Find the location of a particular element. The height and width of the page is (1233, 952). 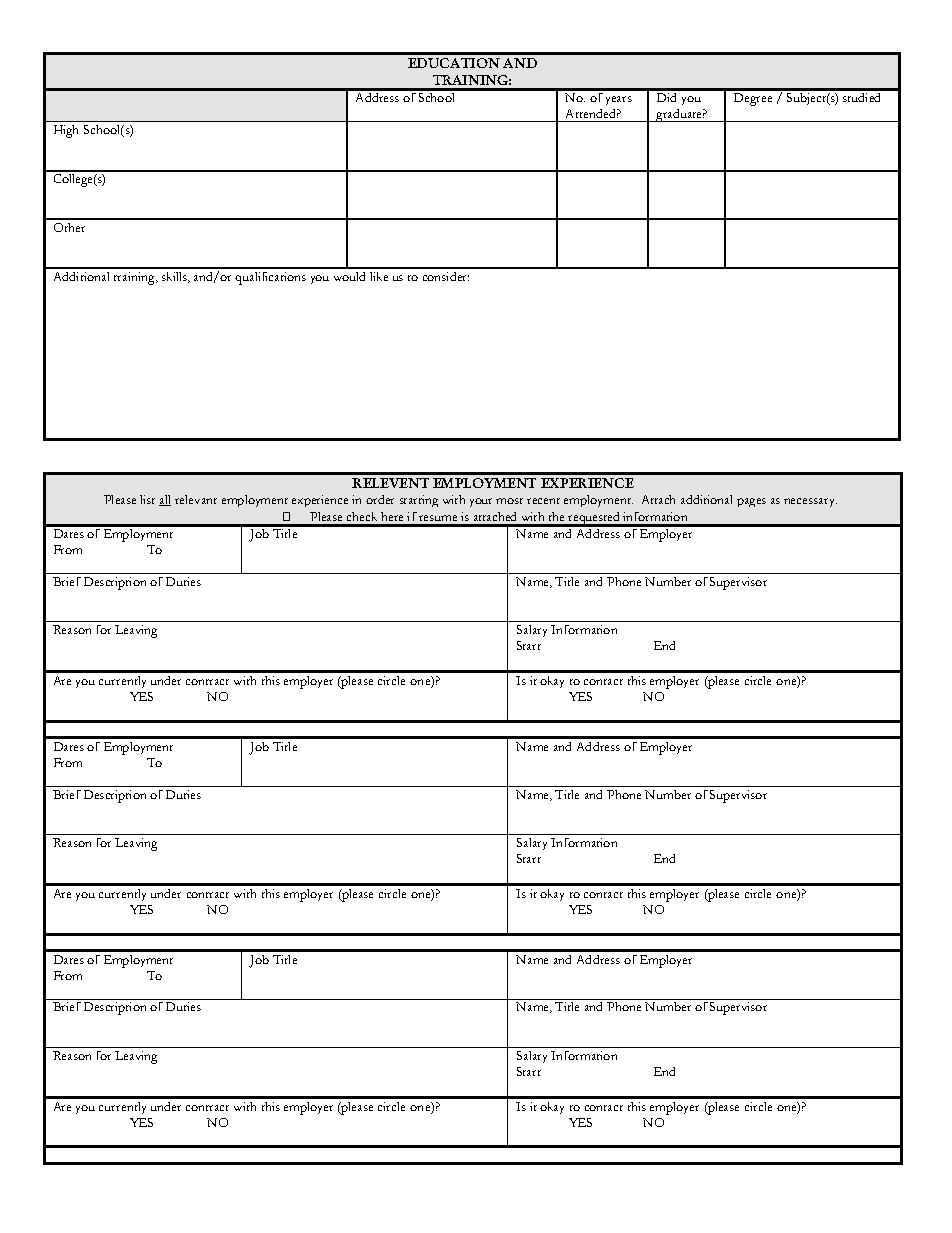

all is located at coordinates (165, 500).
